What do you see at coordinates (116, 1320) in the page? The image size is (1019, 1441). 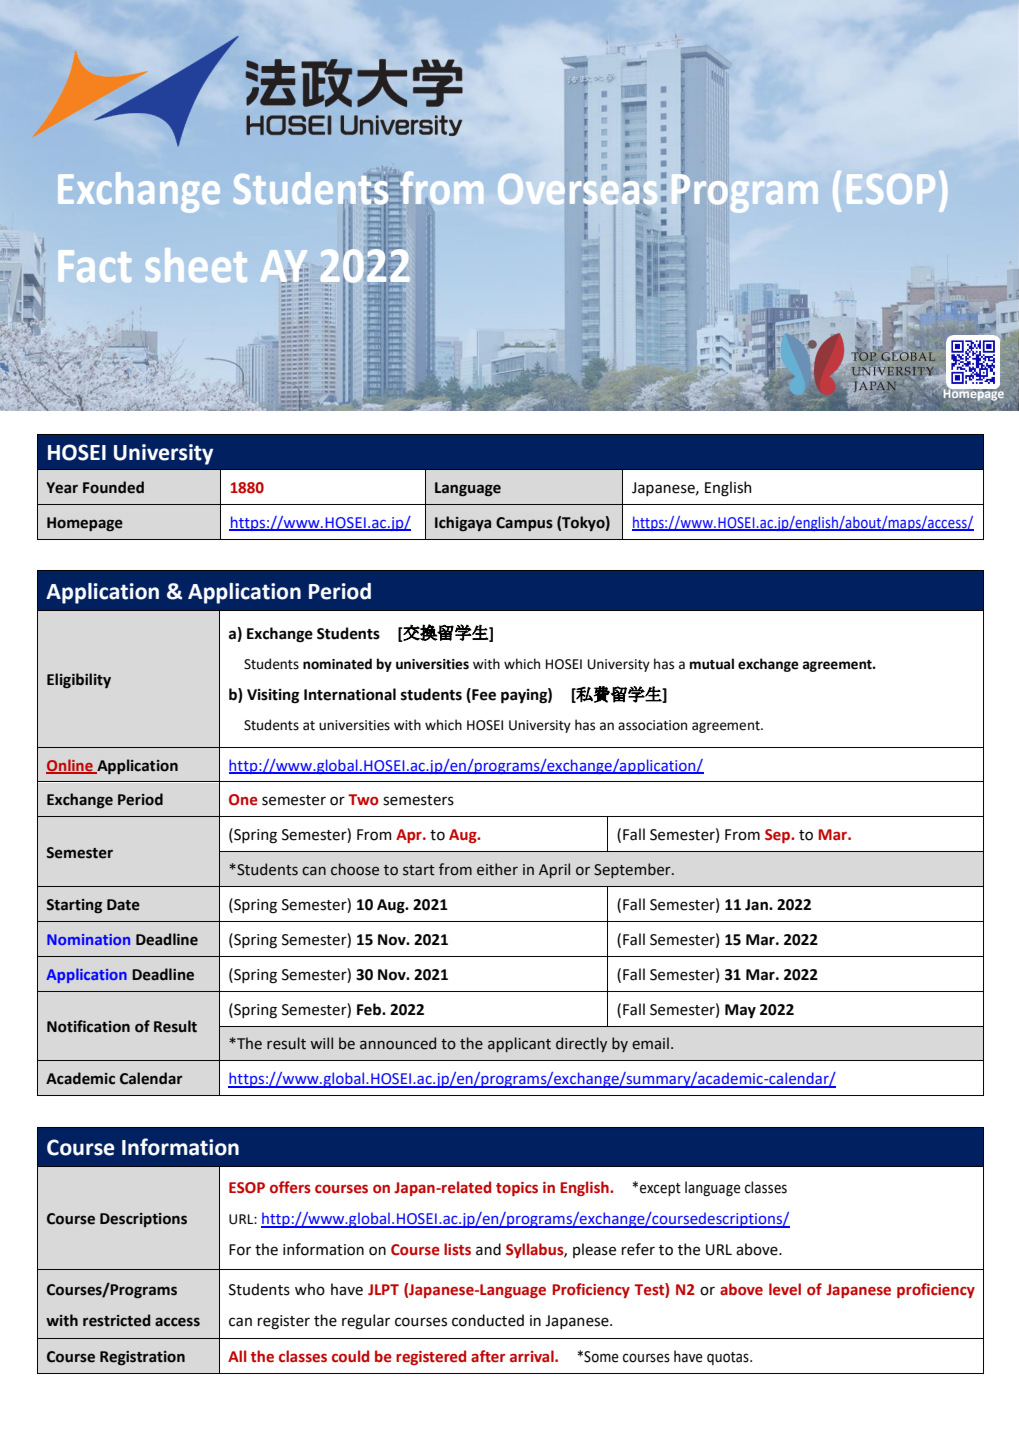 I see `restricted` at bounding box center [116, 1320].
